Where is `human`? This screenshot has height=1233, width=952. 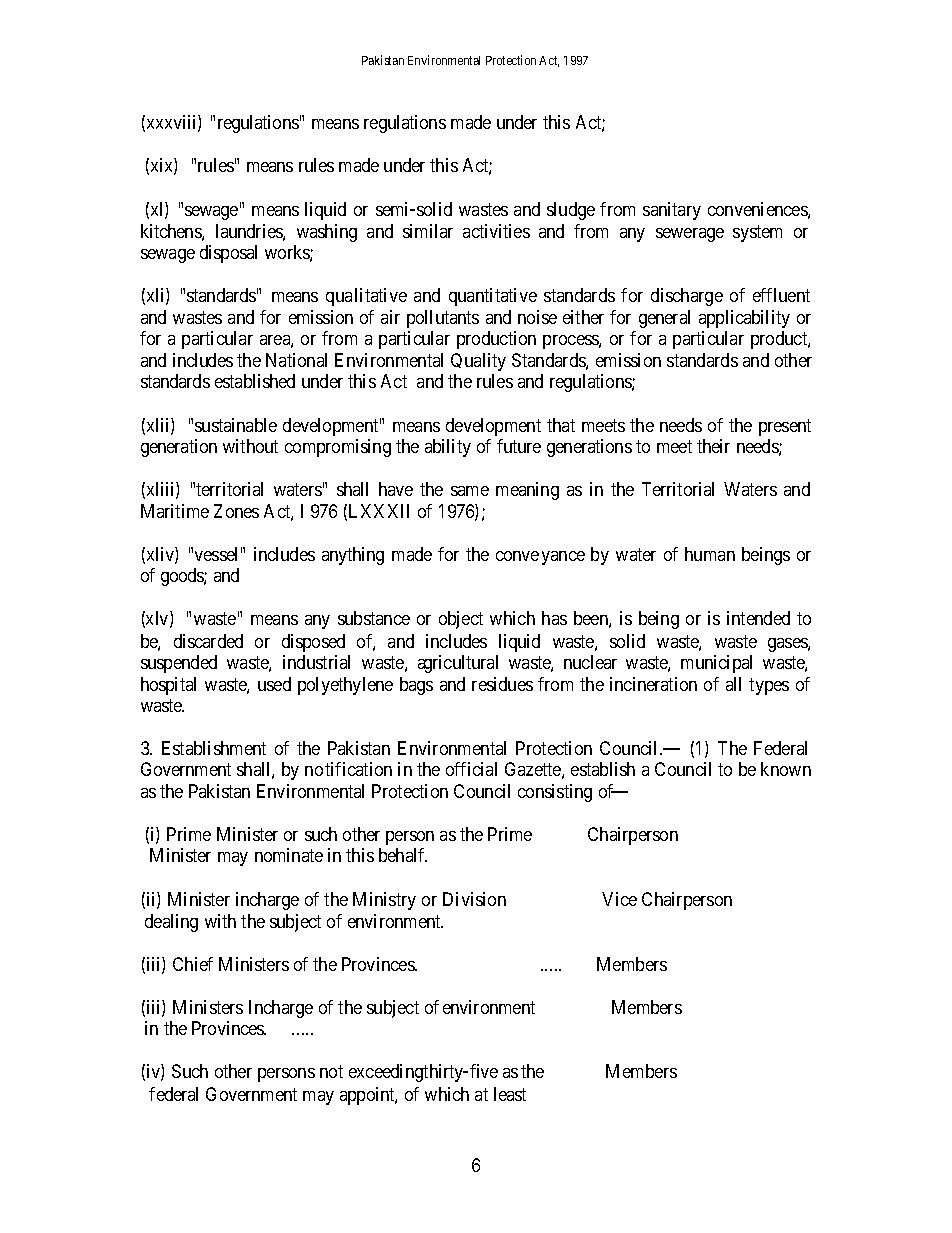 human is located at coordinates (710, 554).
